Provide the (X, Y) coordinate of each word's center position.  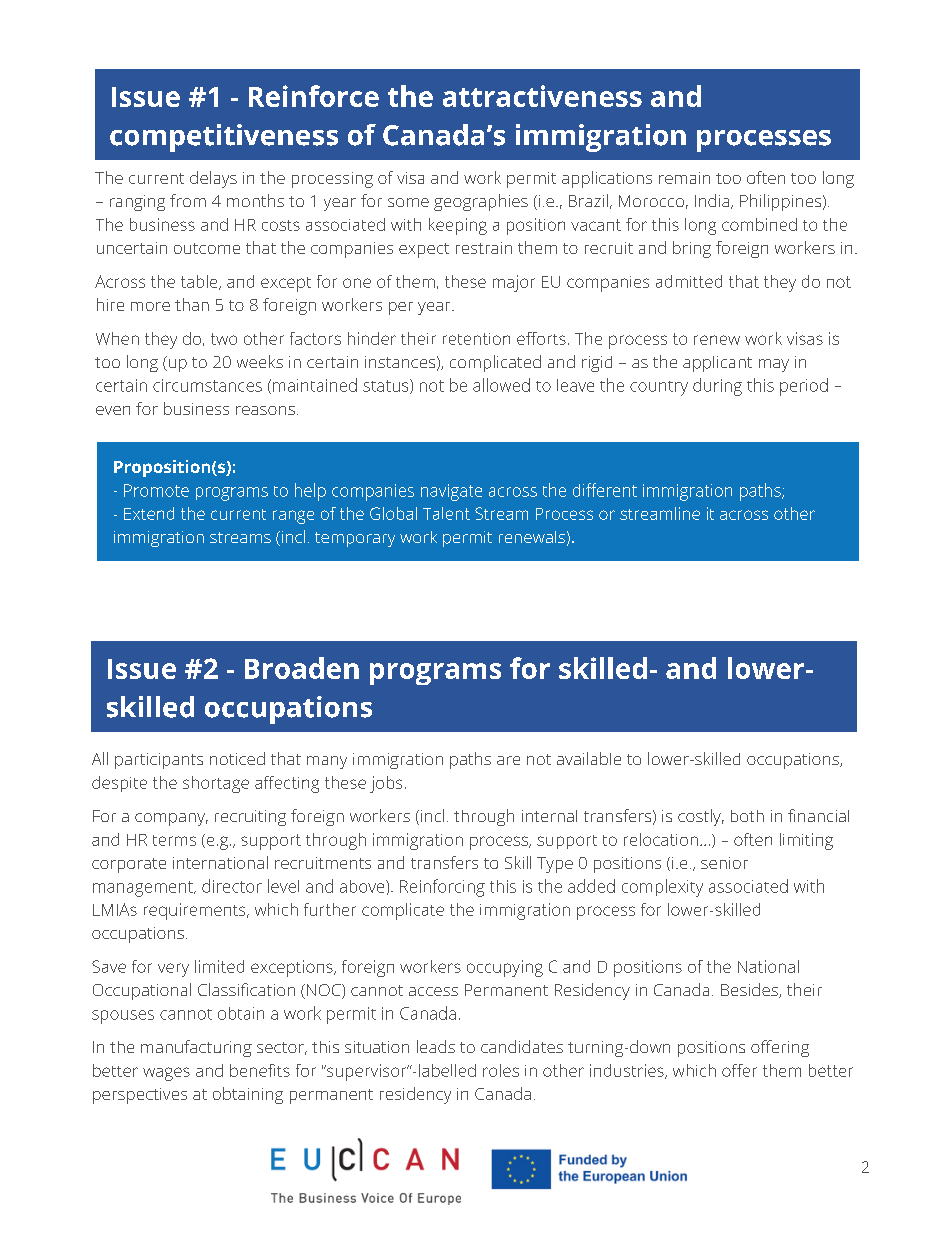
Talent (446, 513)
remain (684, 178)
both (747, 816)
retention (476, 339)
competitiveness (224, 138)
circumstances (207, 385)
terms (174, 840)
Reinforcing (442, 888)
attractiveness (542, 96)
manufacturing (196, 1048)
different (605, 490)
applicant (717, 364)
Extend (149, 513)
